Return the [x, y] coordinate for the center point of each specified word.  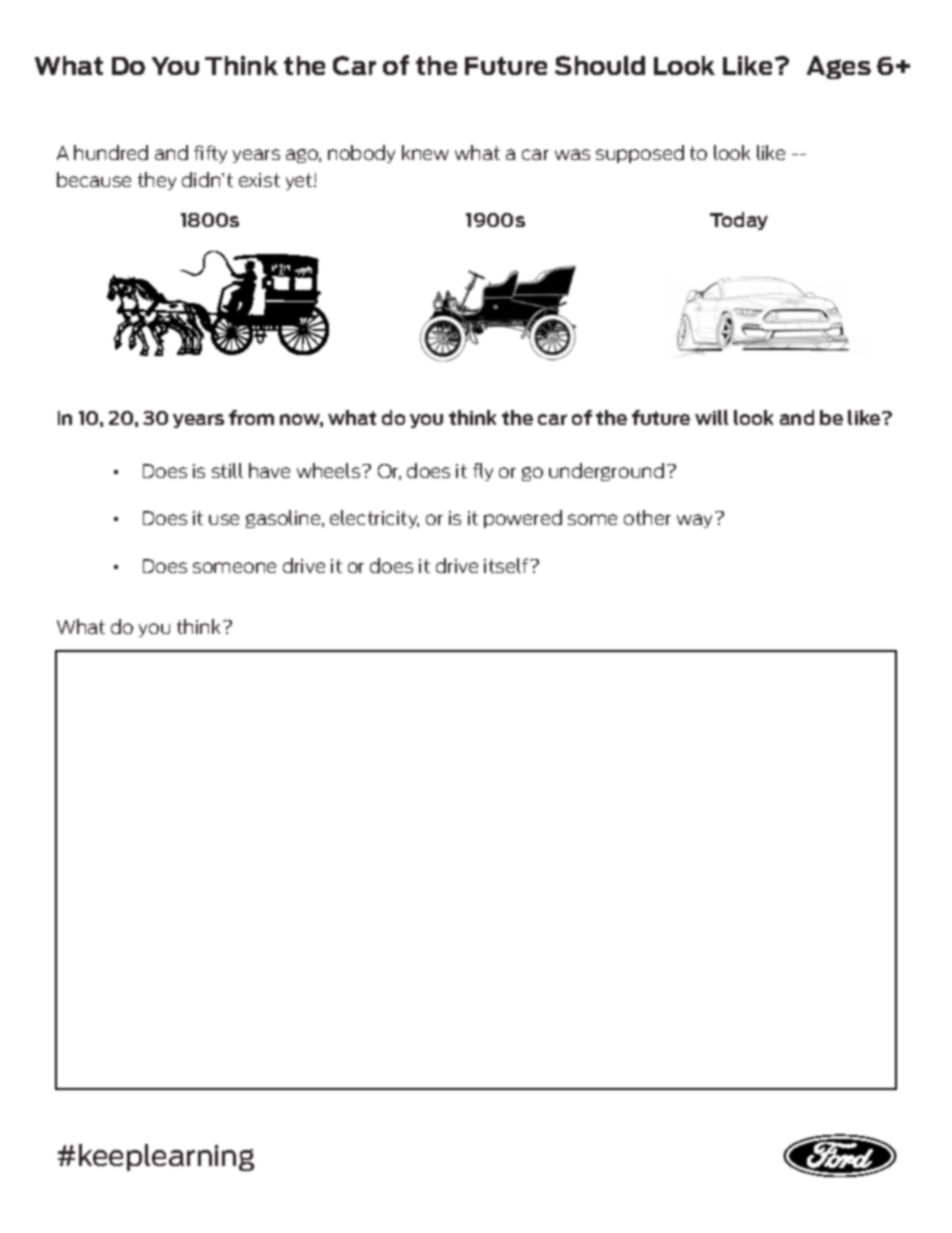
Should [600, 65]
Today [739, 221]
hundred [111, 152]
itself [507, 565]
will [711, 417]
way [694, 521]
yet [300, 181]
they [157, 181]
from [251, 417]
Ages [839, 67]
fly [483, 472]
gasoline [284, 519]
